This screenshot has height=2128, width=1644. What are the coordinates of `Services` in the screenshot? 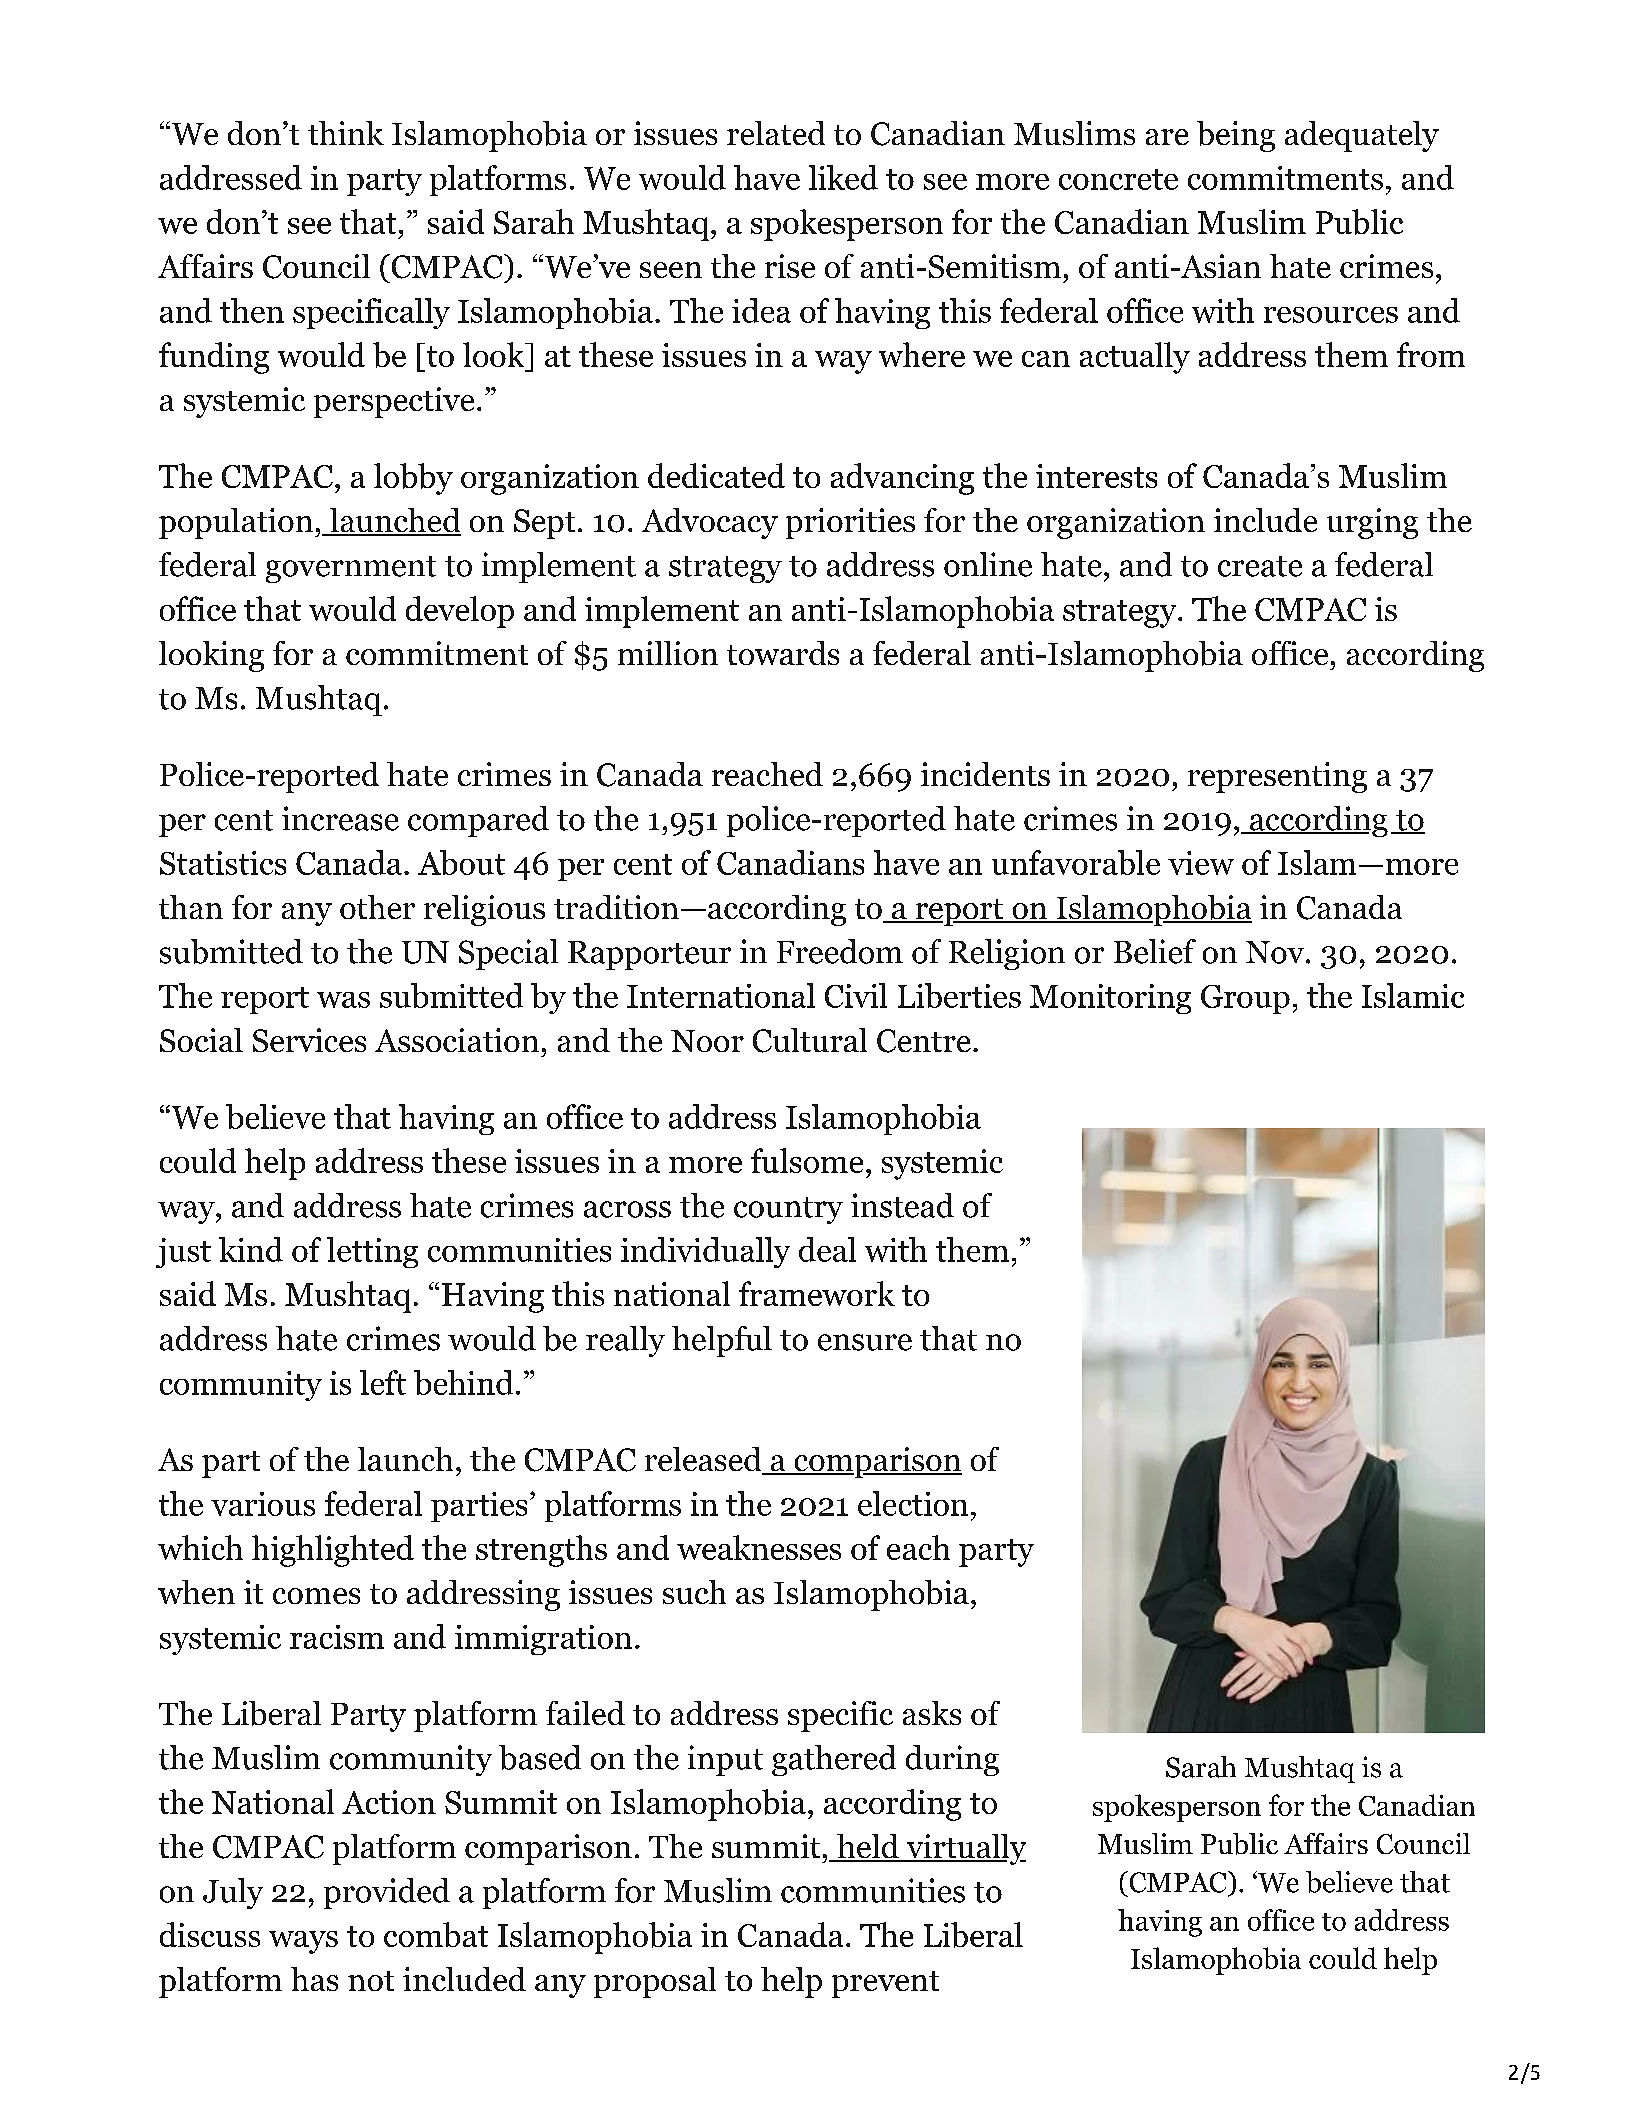 It's located at (309, 1040).
